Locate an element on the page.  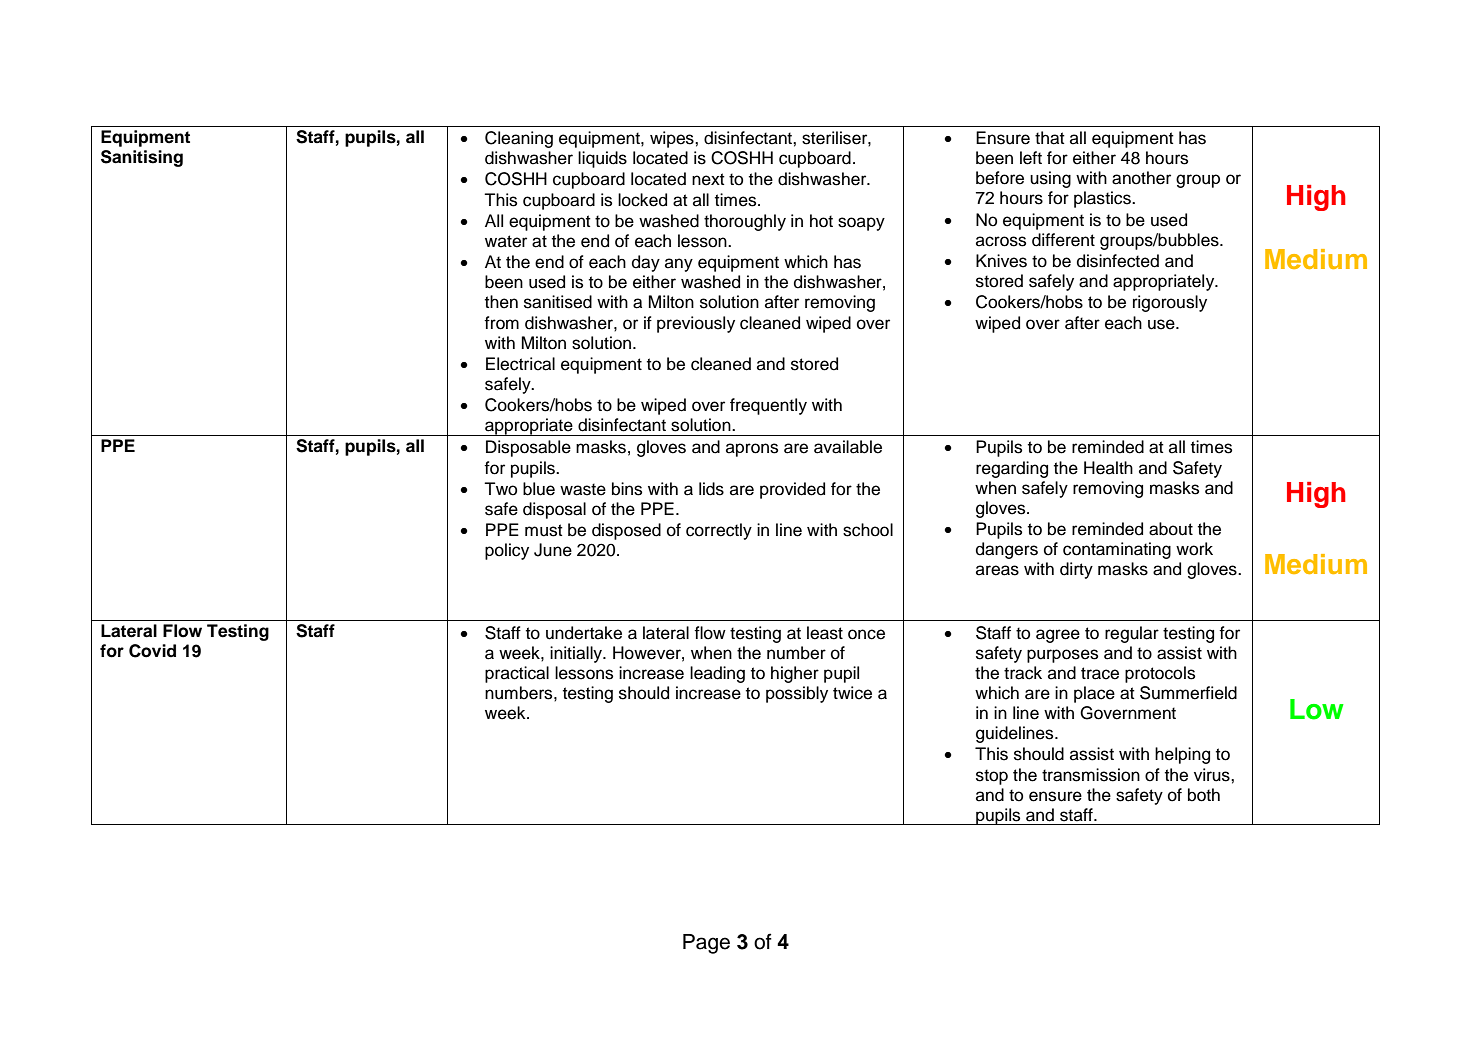
from is located at coordinates (501, 323).
